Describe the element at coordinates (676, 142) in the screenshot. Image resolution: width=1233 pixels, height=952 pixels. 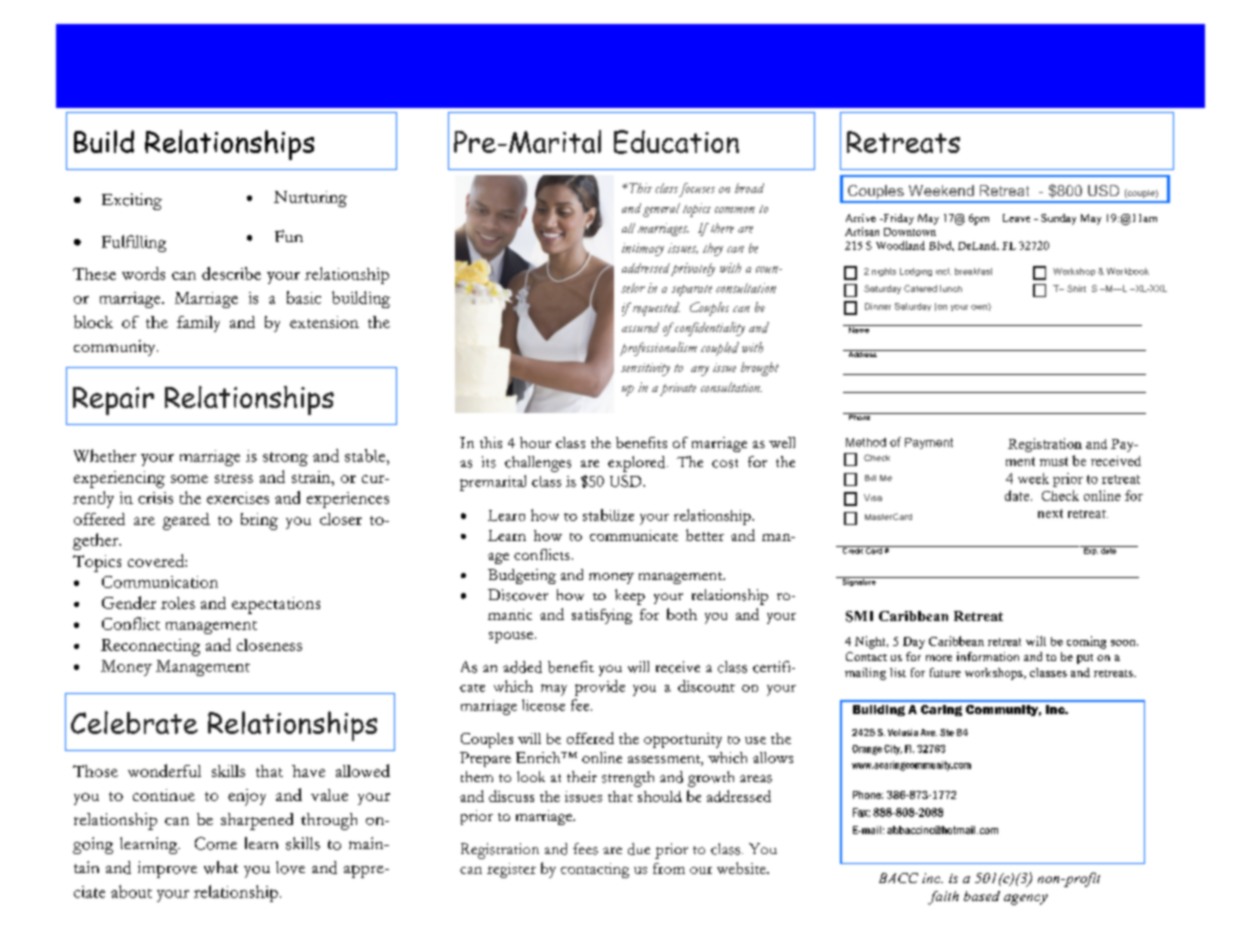
I see `Education` at that location.
